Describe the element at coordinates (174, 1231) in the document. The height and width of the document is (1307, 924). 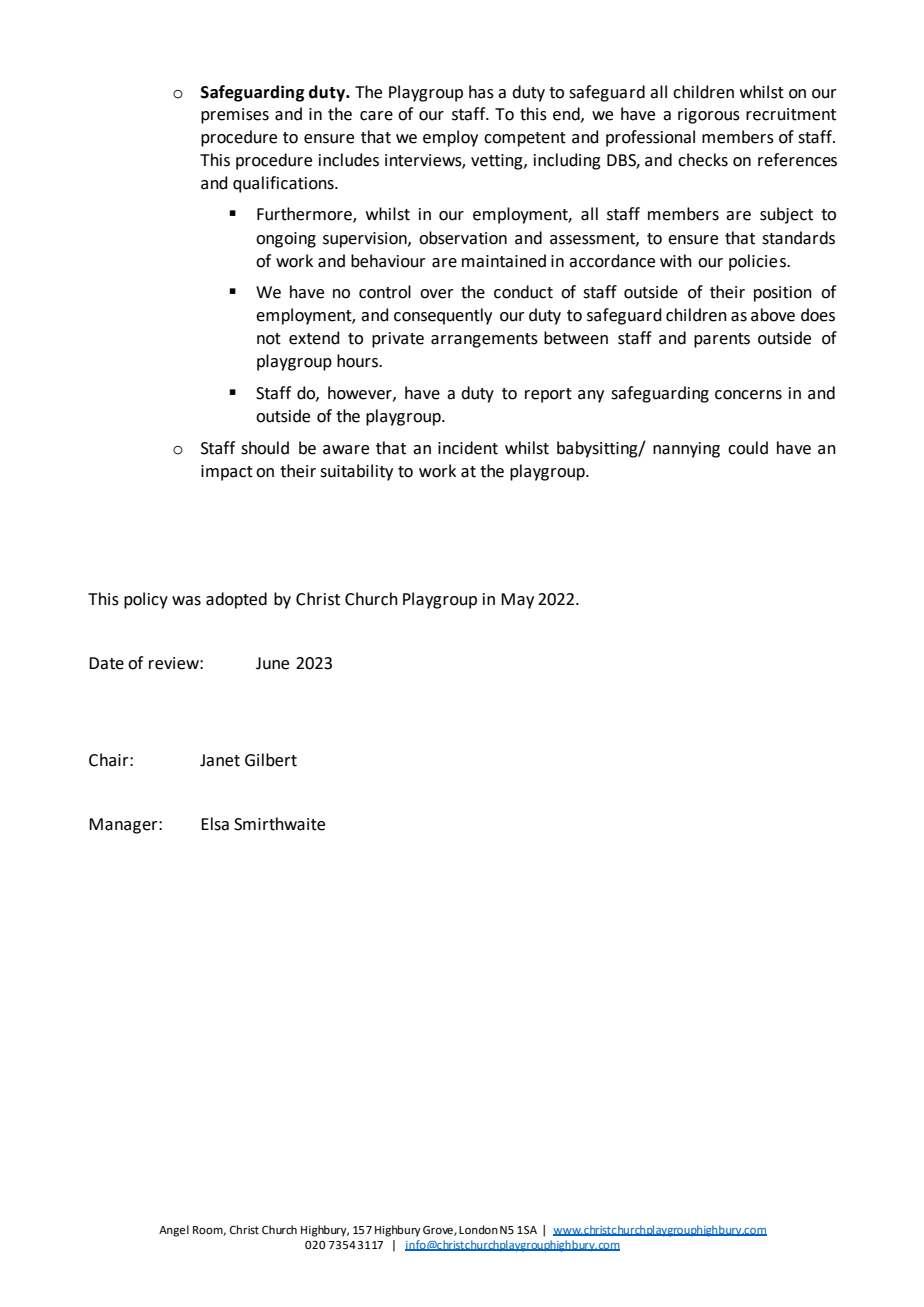
I see `Angel` at that location.
